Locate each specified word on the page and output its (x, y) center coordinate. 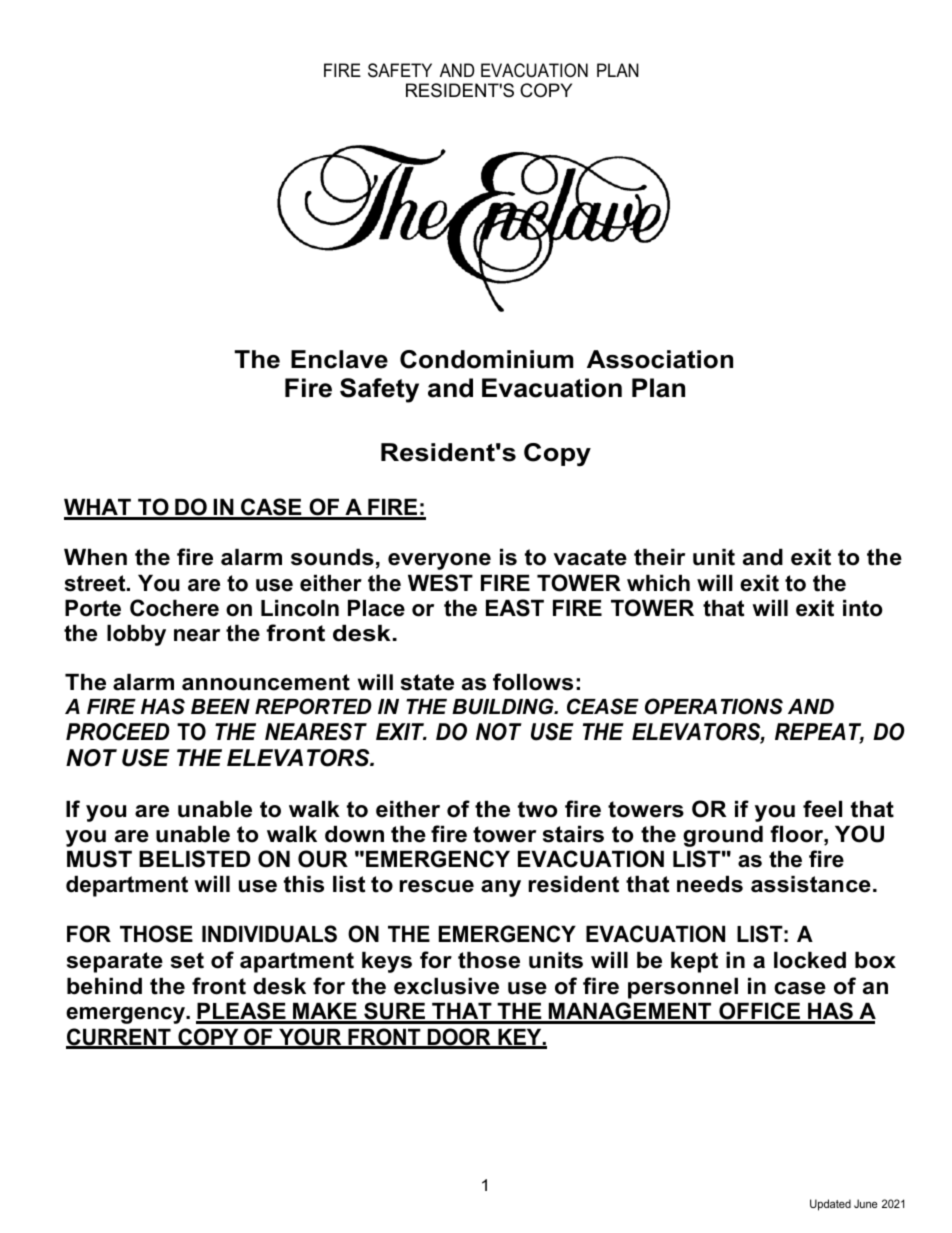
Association (660, 359)
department (127, 886)
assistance (811, 884)
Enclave (339, 359)
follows (533, 682)
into (863, 608)
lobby (136, 635)
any (501, 888)
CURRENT (119, 1038)
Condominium (486, 359)
